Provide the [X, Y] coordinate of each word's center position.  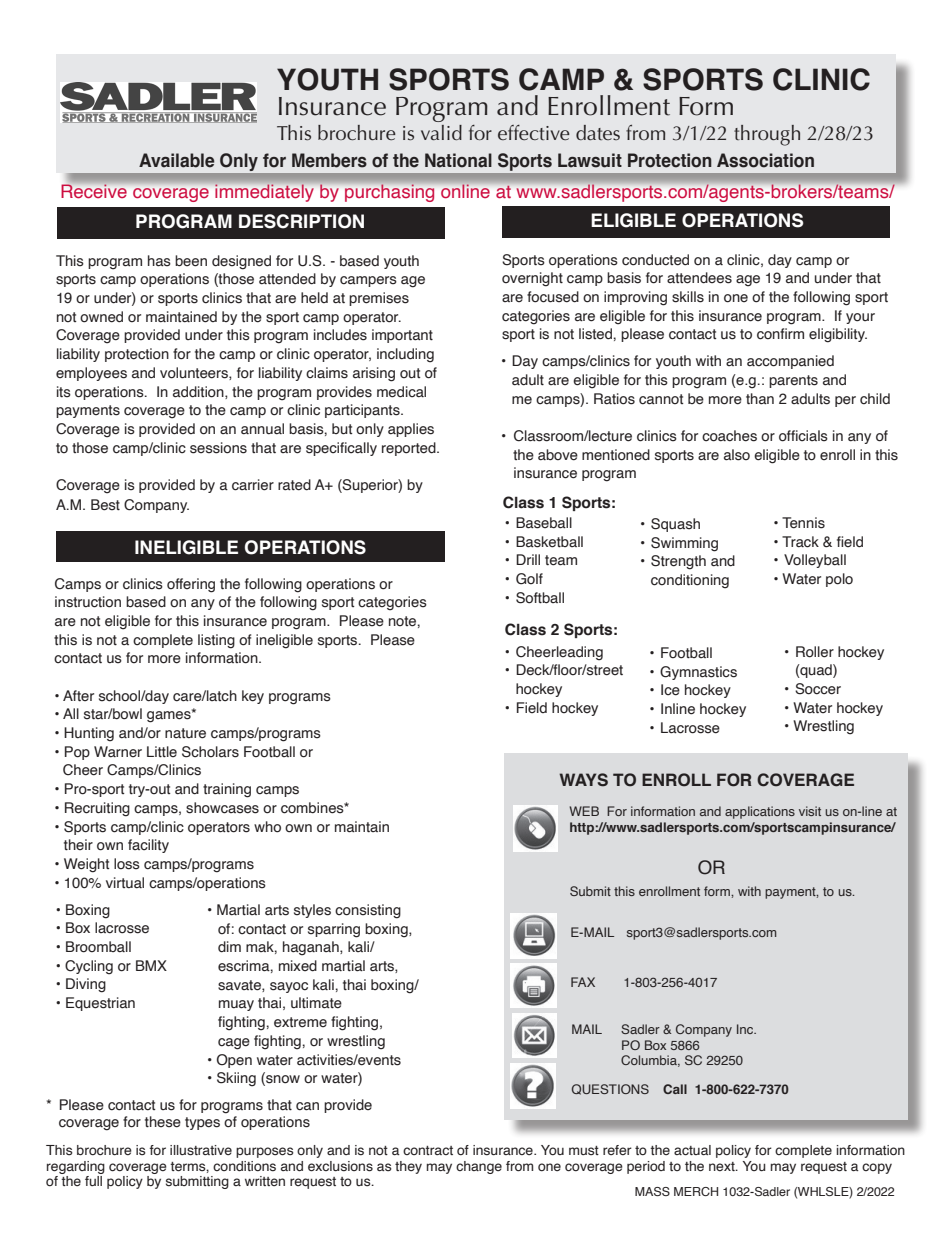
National [458, 160]
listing [216, 641]
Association [765, 160]
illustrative [201, 1150]
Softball [540, 598]
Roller [815, 652]
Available [176, 160]
